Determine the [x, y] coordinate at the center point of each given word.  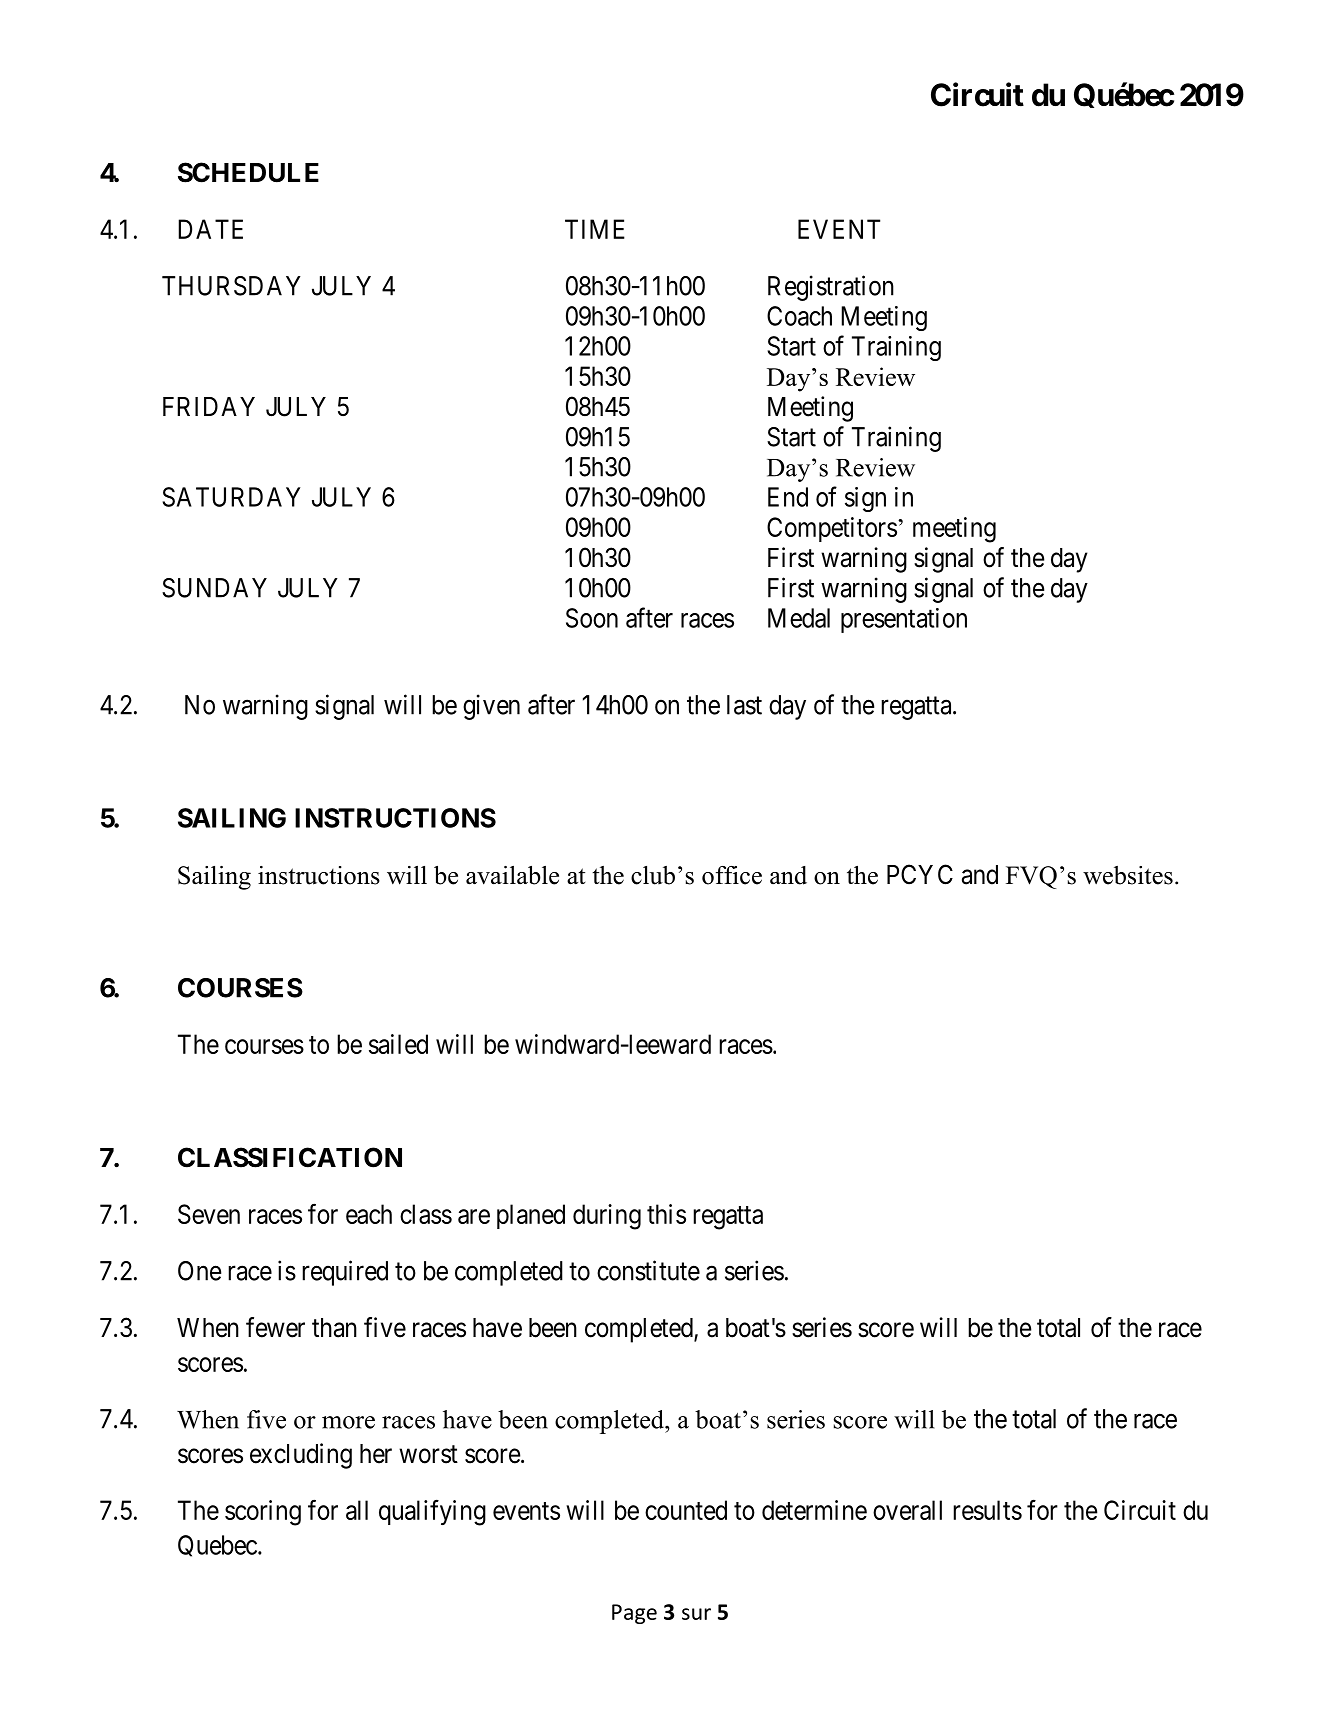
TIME [595, 229]
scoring [263, 1513]
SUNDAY [214, 588]
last [744, 705]
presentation [904, 620]
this [666, 1214]
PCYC [920, 874]
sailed [398, 1044]
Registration [831, 288]
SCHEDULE [248, 172]
